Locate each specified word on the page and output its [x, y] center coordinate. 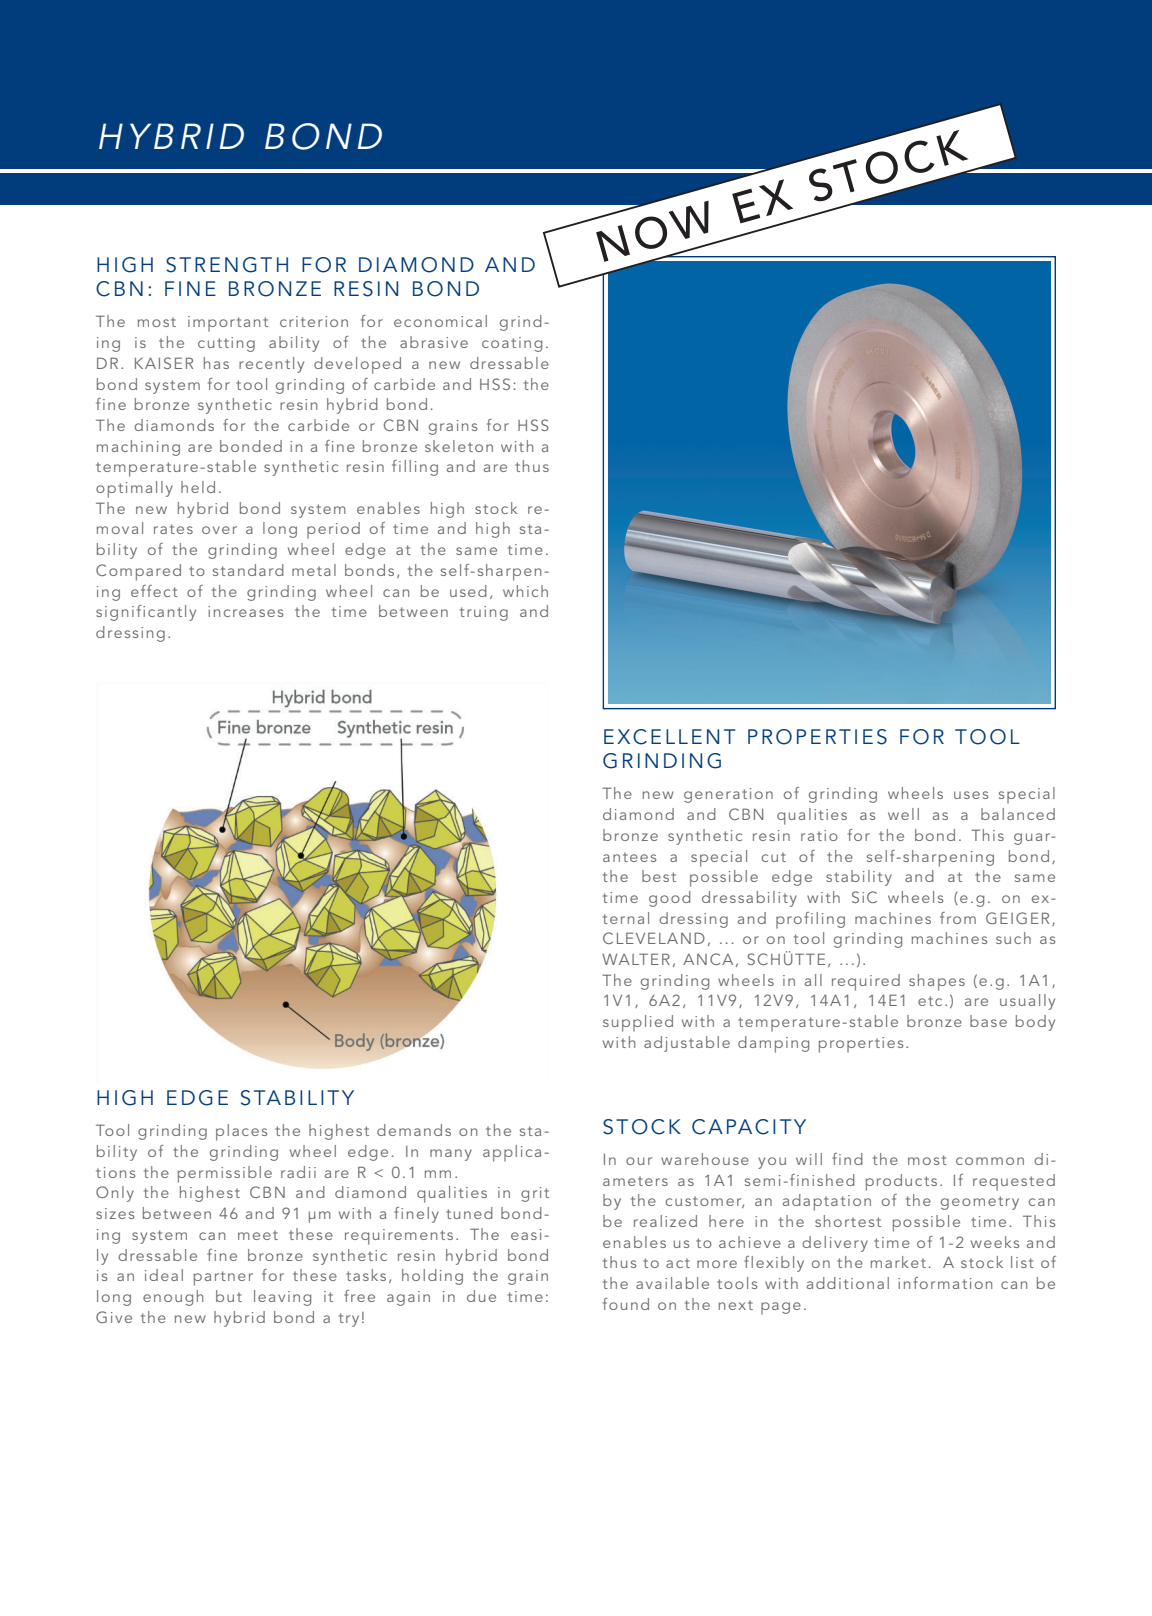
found [626, 1304]
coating [512, 344]
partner [223, 1278]
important [228, 324]
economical [440, 321]
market [898, 1262]
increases [245, 611]
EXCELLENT [669, 737]
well [903, 814]
